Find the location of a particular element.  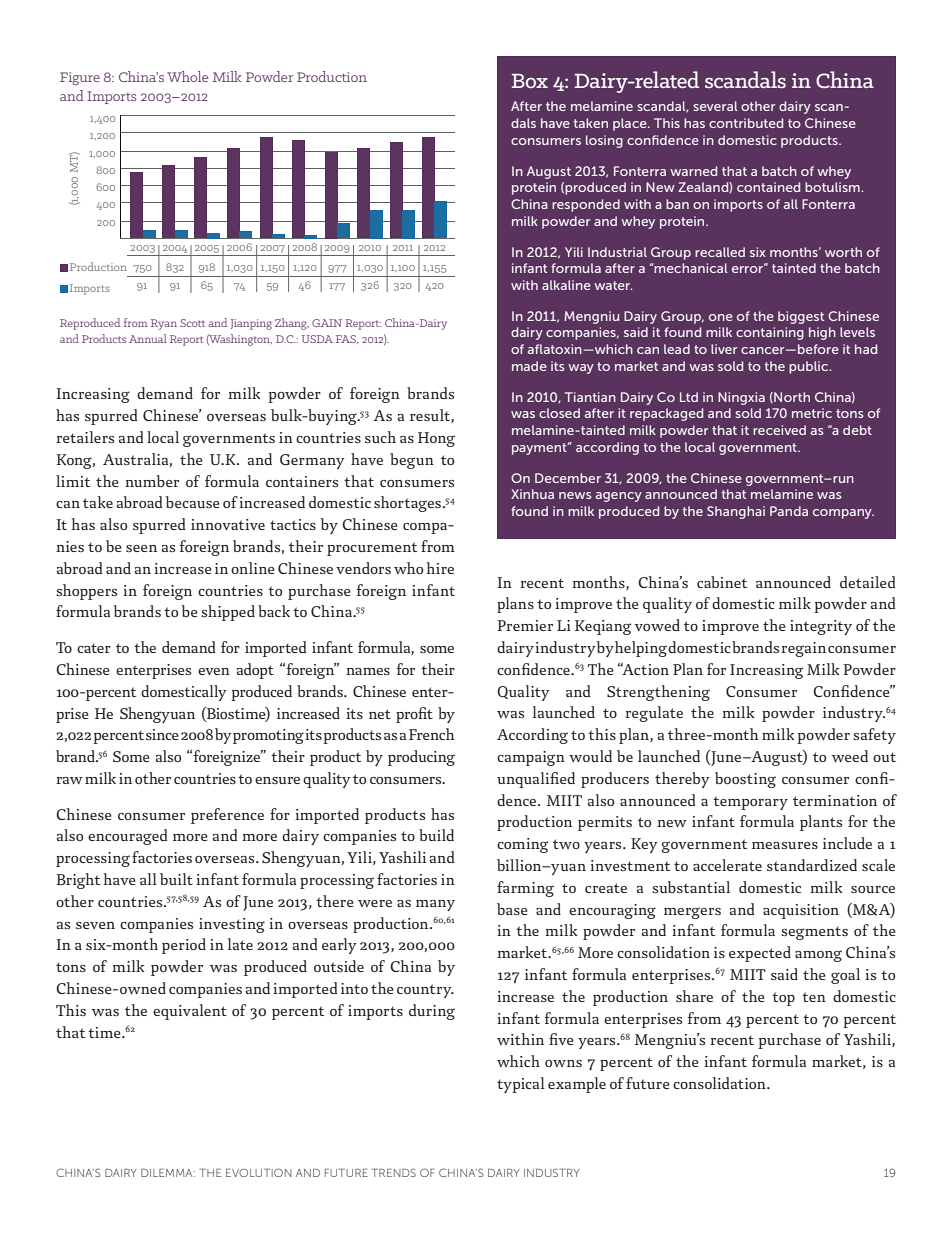

weed is located at coordinates (850, 756).
